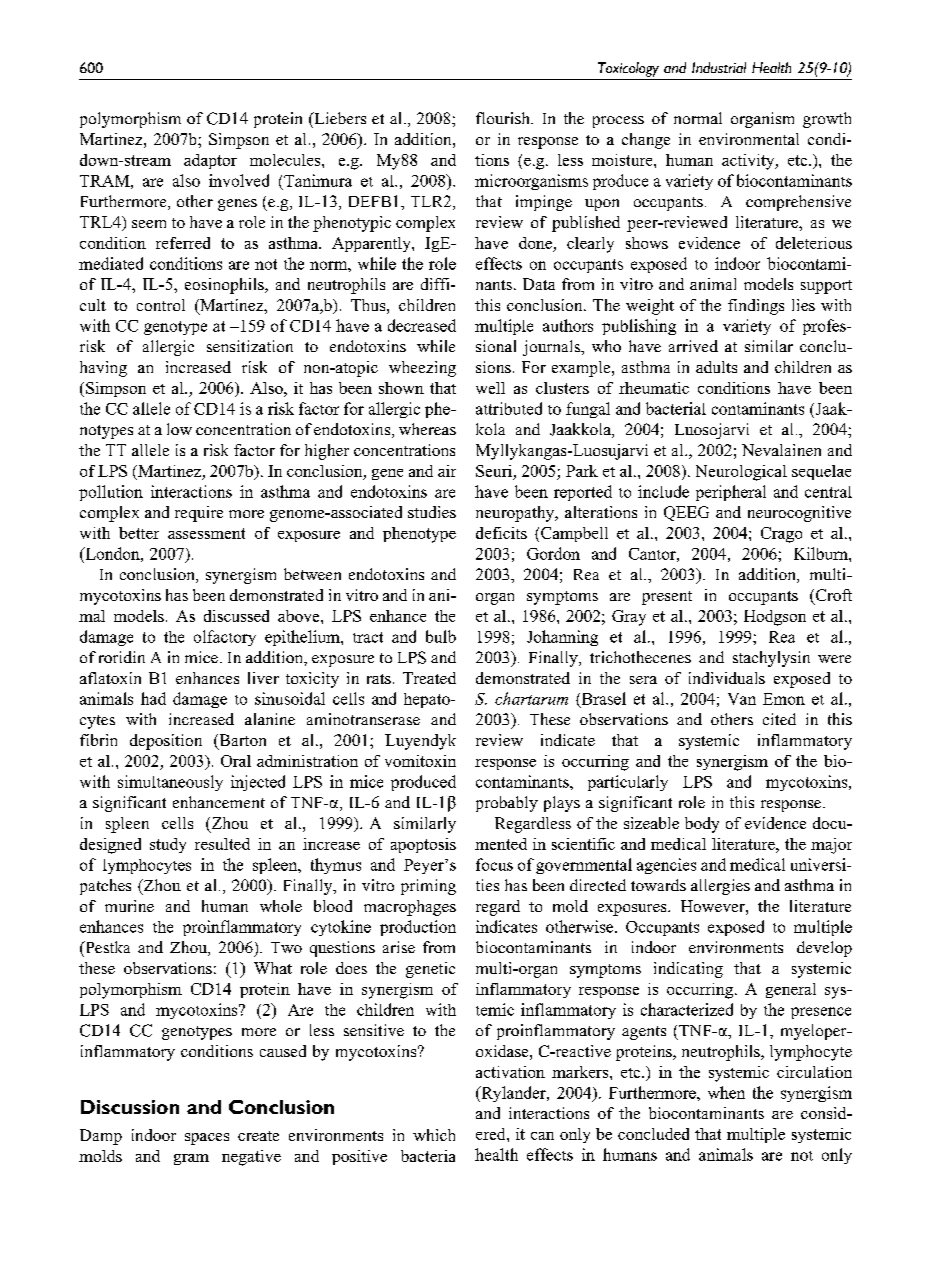  What do you see at coordinates (427, 429) in the screenshot?
I see `whereas` at bounding box center [427, 429].
